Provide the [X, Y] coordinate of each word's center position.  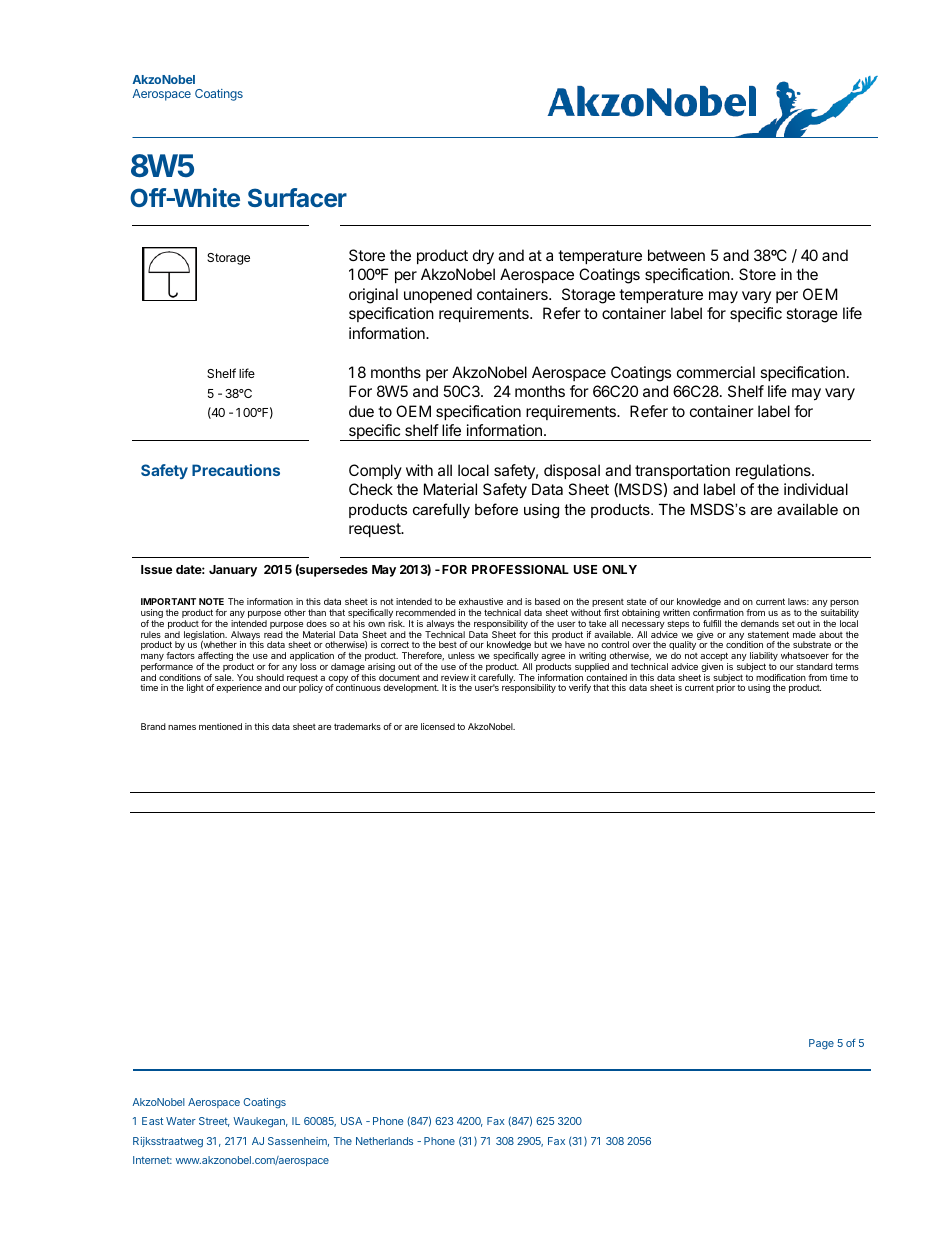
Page [821, 1044]
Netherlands [384, 1141]
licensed [438, 726]
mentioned [220, 726]
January [233, 571]
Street [214, 1122]
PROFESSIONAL [520, 569]
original [373, 296]
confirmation [718, 612]
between [676, 255]
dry [483, 257]
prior [725, 688]
